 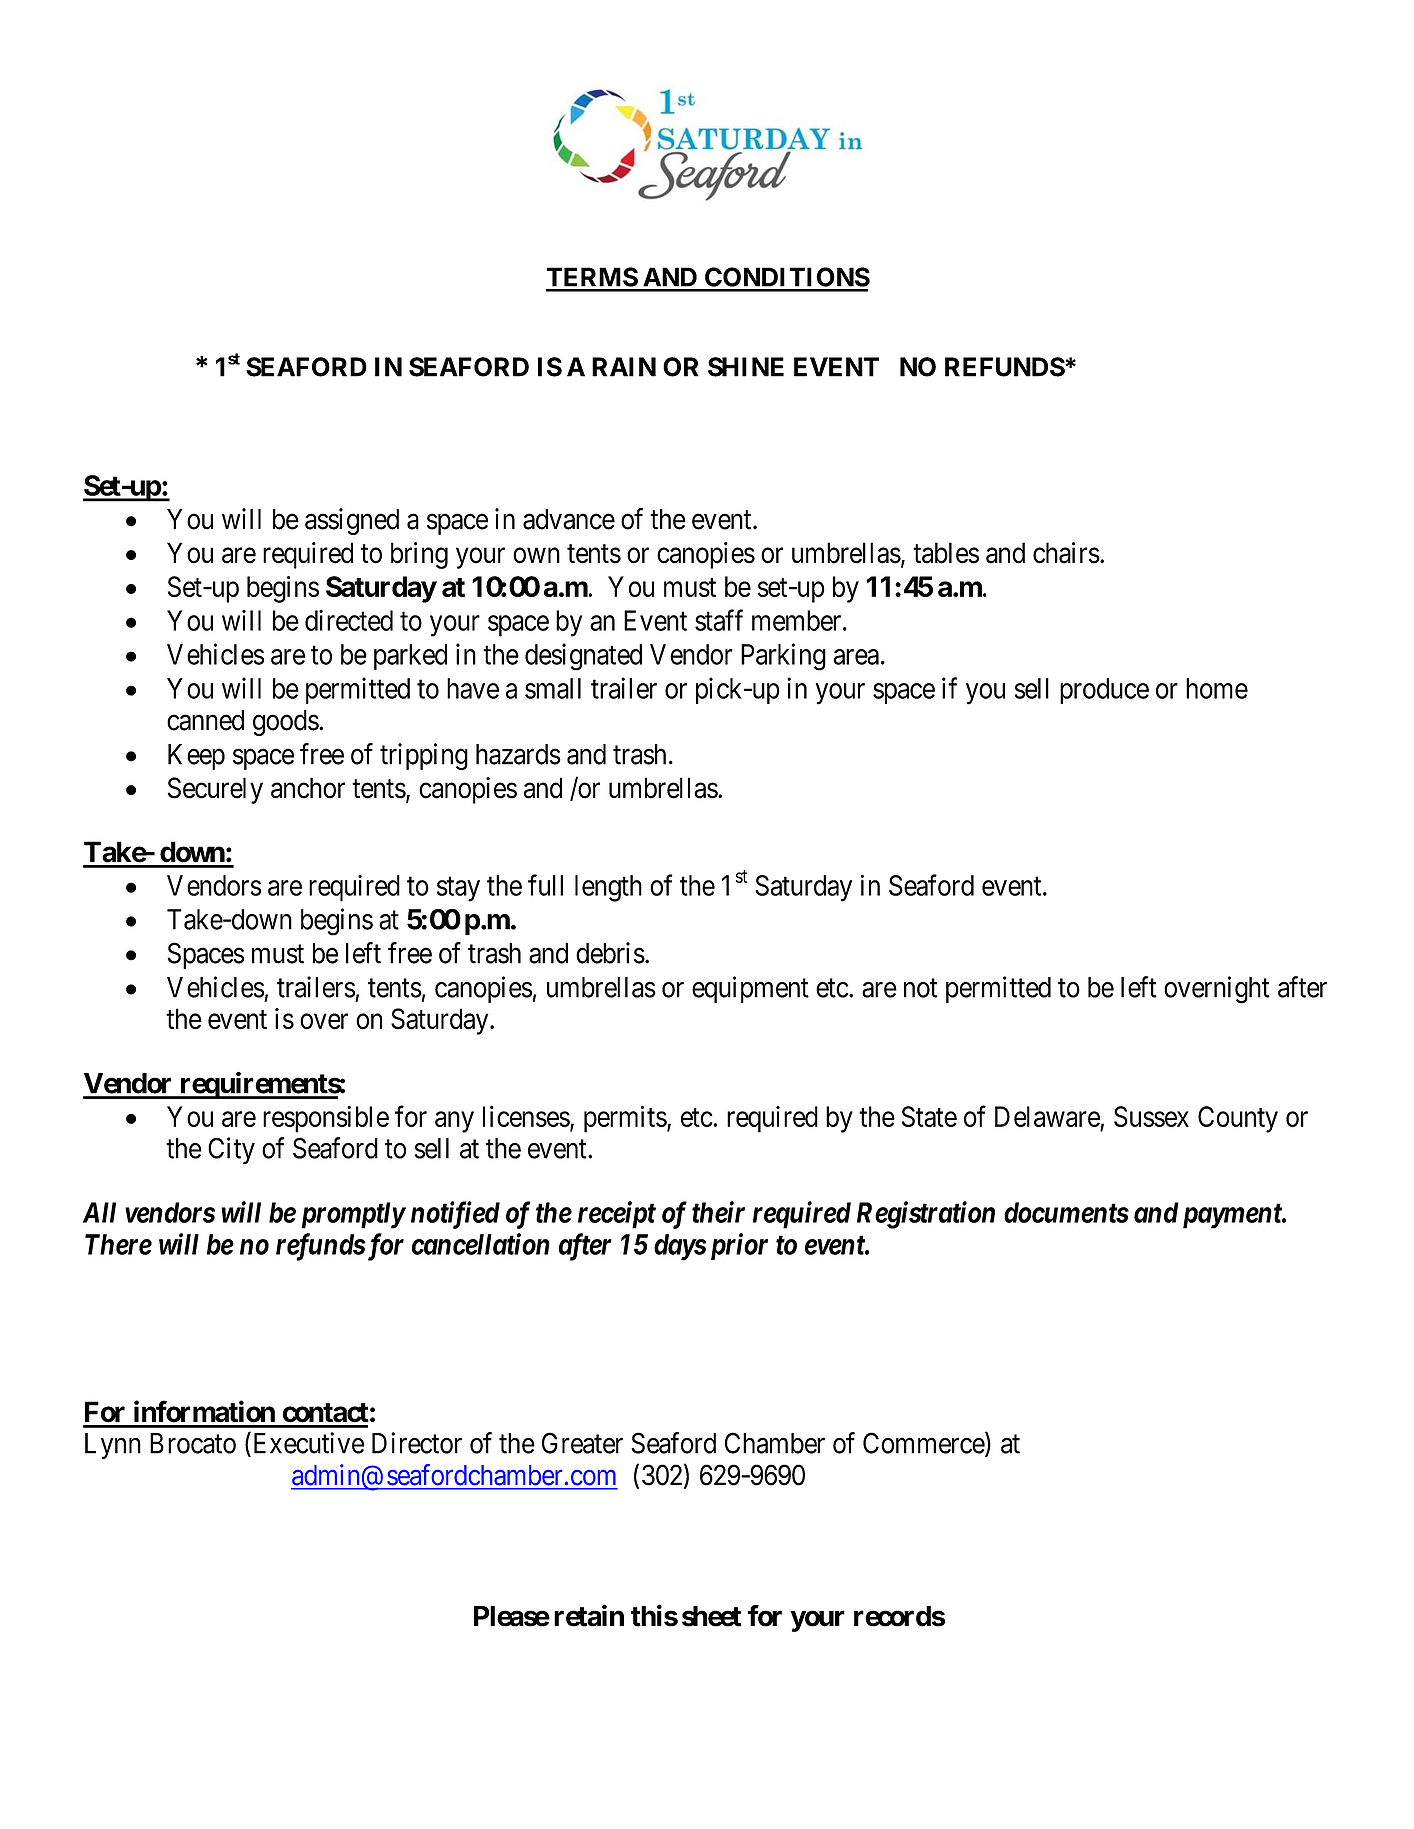 What do you see at coordinates (1104, 691) in the screenshot?
I see `produce` at bounding box center [1104, 691].
